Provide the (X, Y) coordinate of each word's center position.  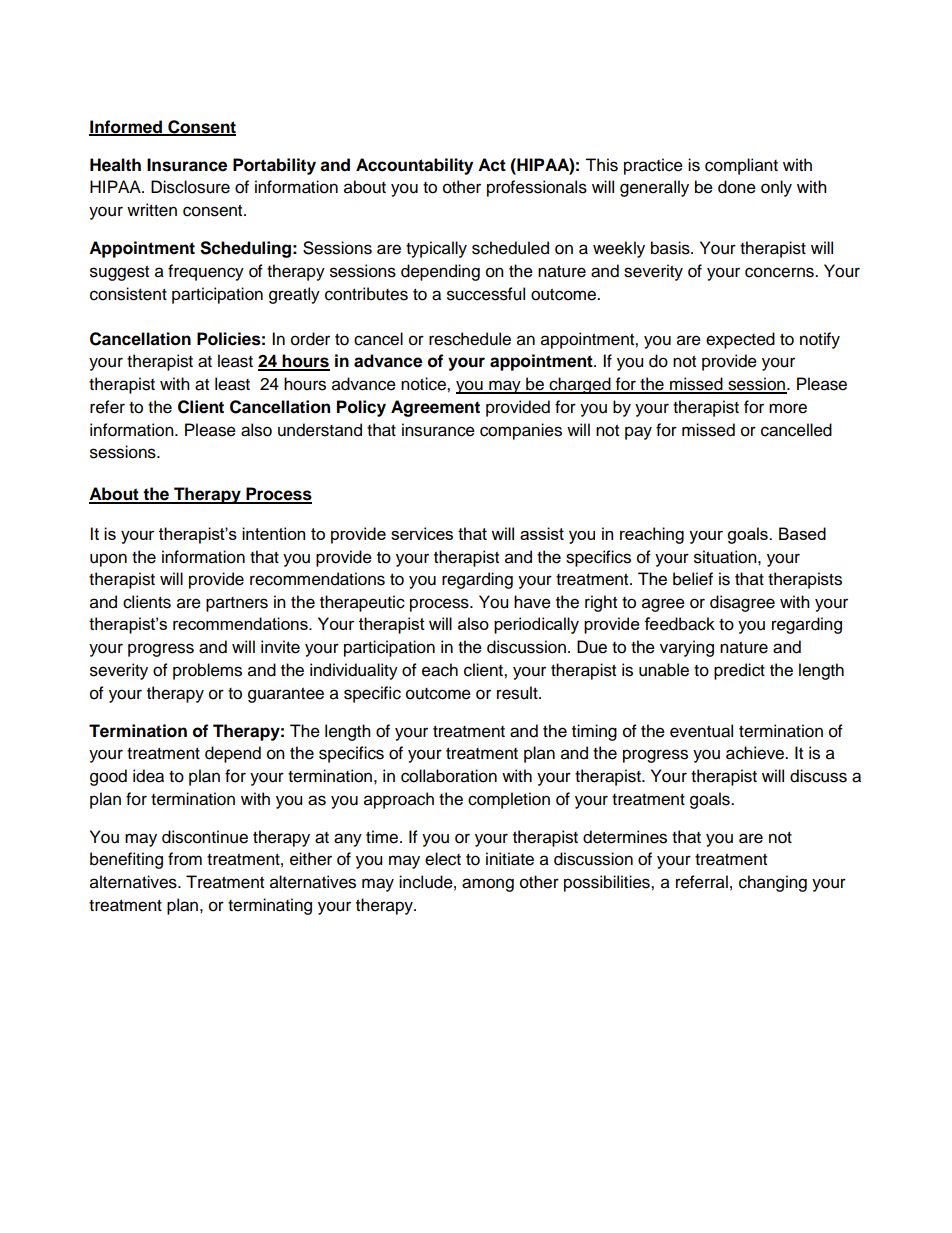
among (488, 885)
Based (802, 533)
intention (273, 533)
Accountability (414, 166)
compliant (741, 166)
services (422, 533)
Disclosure (190, 187)
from (185, 859)
